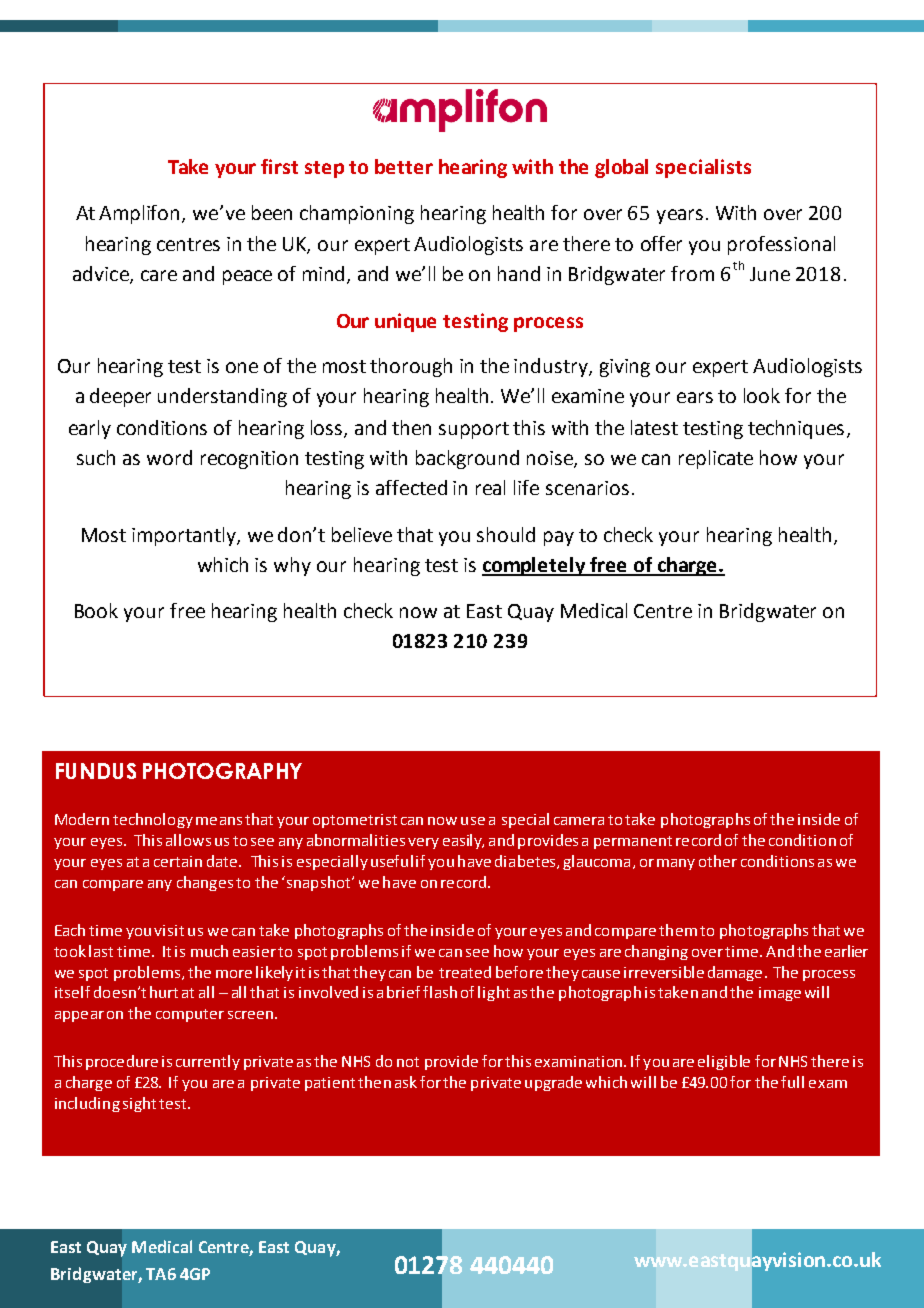 Image resolution: width=924 pixels, height=1308 pixels. Describe the element at coordinates (724, 1062) in the image. I see `eligible` at that location.
